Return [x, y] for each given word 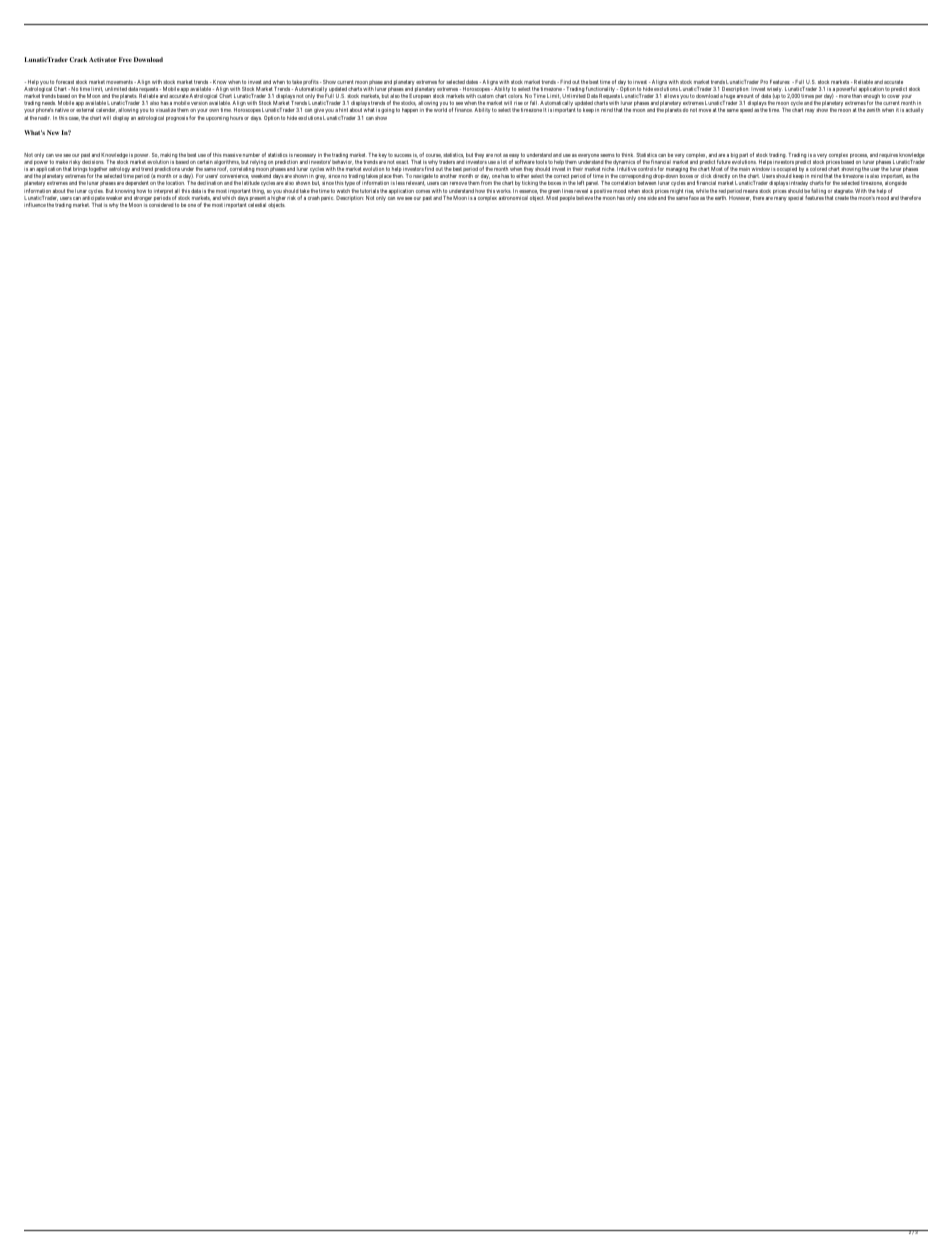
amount [745, 96]
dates [472, 82]
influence [35, 205]
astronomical [513, 198]
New [53, 132]
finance [464, 110]
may [810, 111]
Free [125, 59]
